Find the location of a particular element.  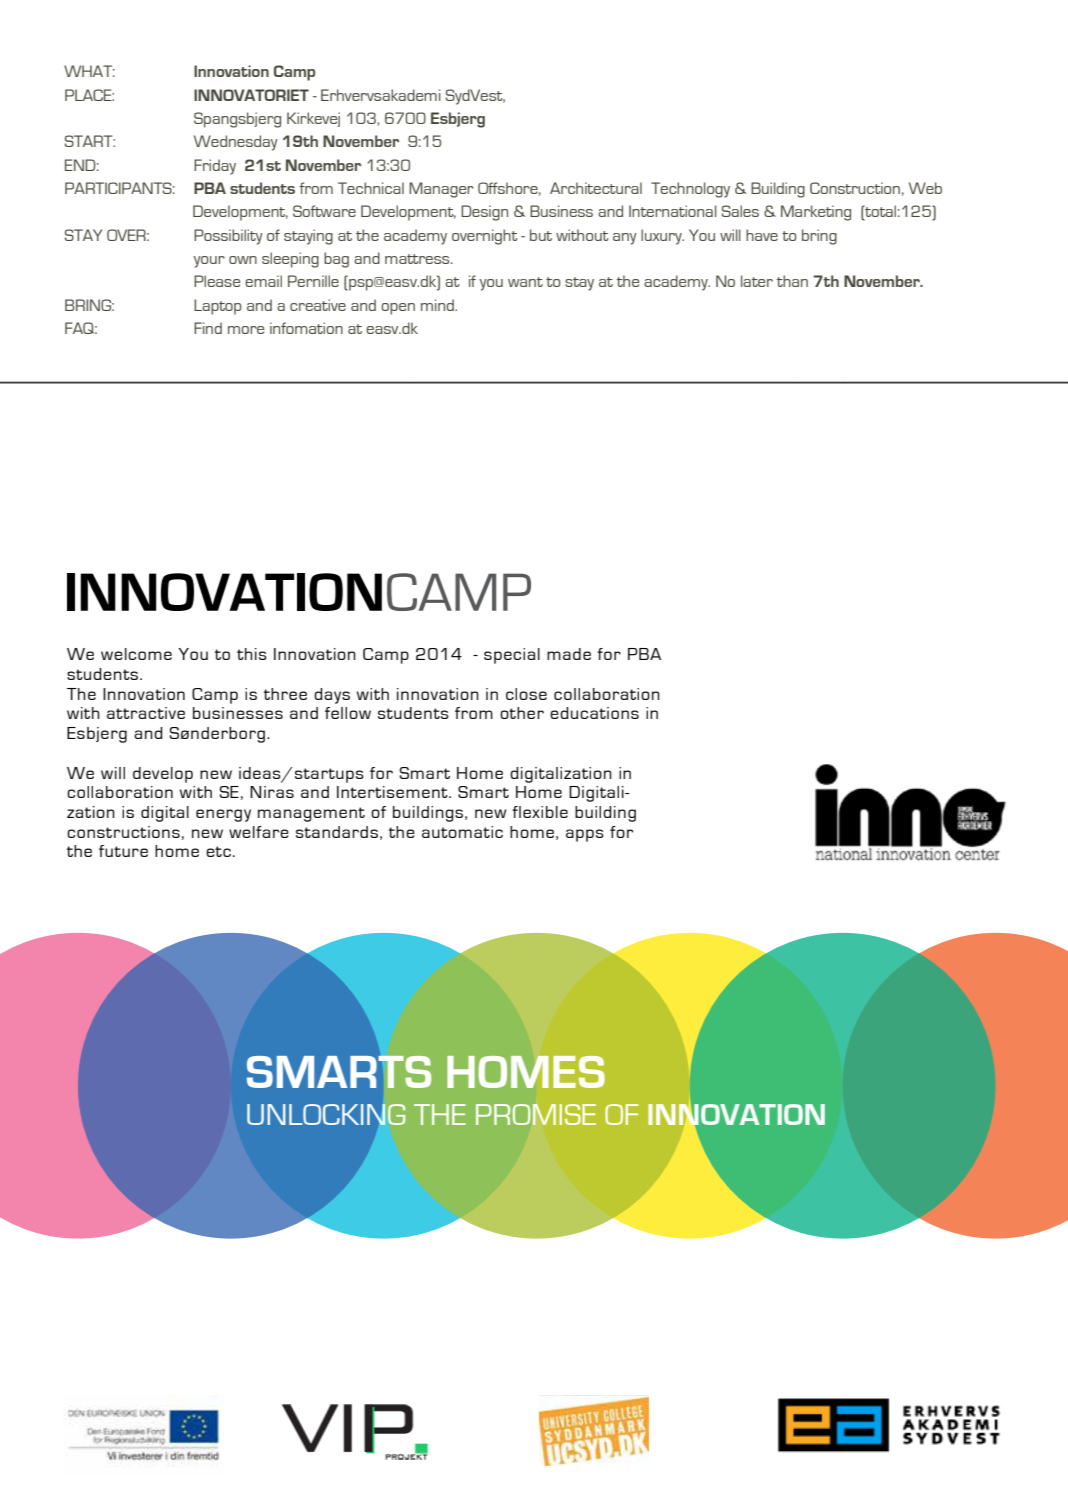

more is located at coordinates (246, 330).
